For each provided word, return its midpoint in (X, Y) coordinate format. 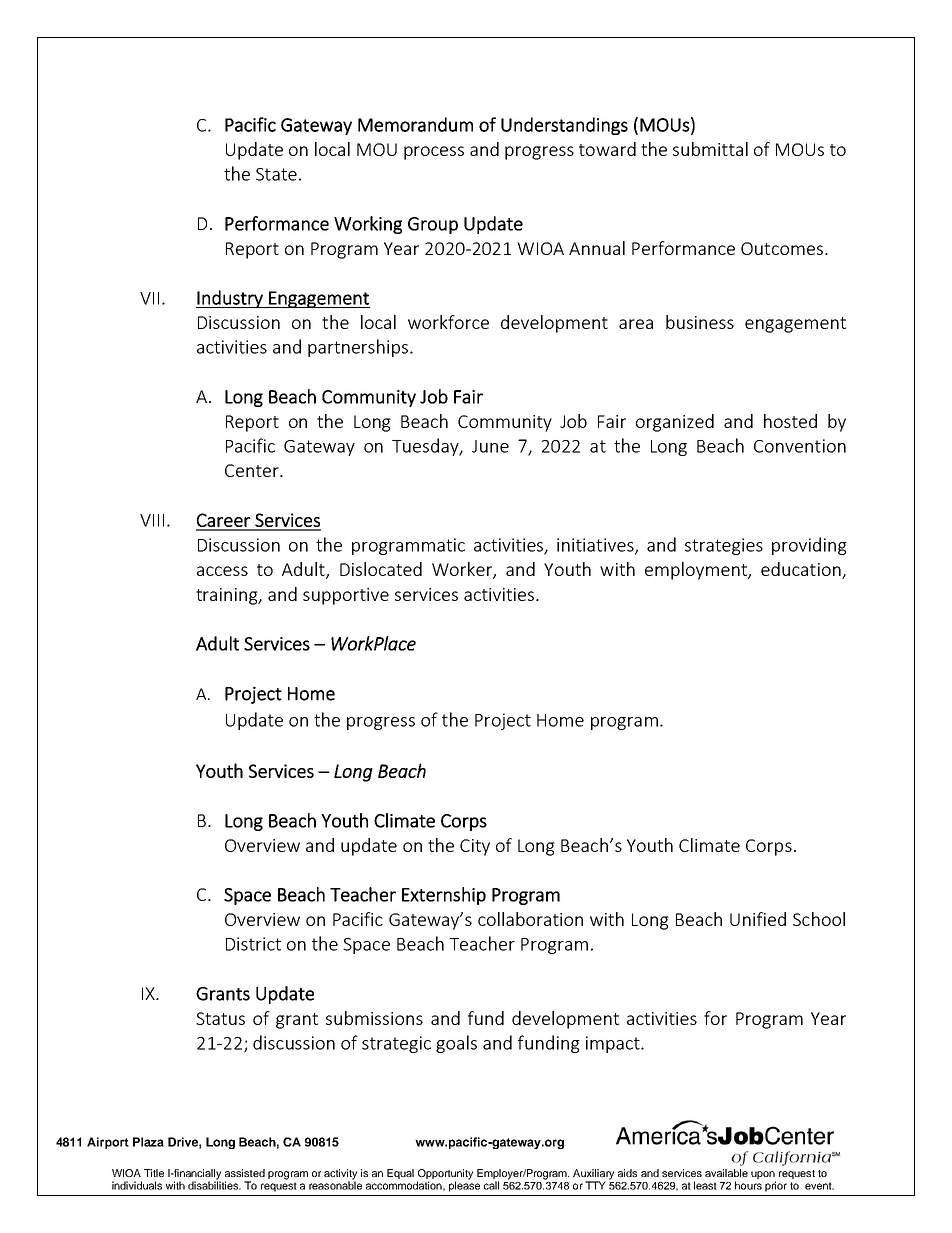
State (276, 174)
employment (697, 571)
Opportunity (445, 1175)
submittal (710, 149)
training (228, 596)
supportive (346, 596)
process (434, 153)
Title (154, 1173)
